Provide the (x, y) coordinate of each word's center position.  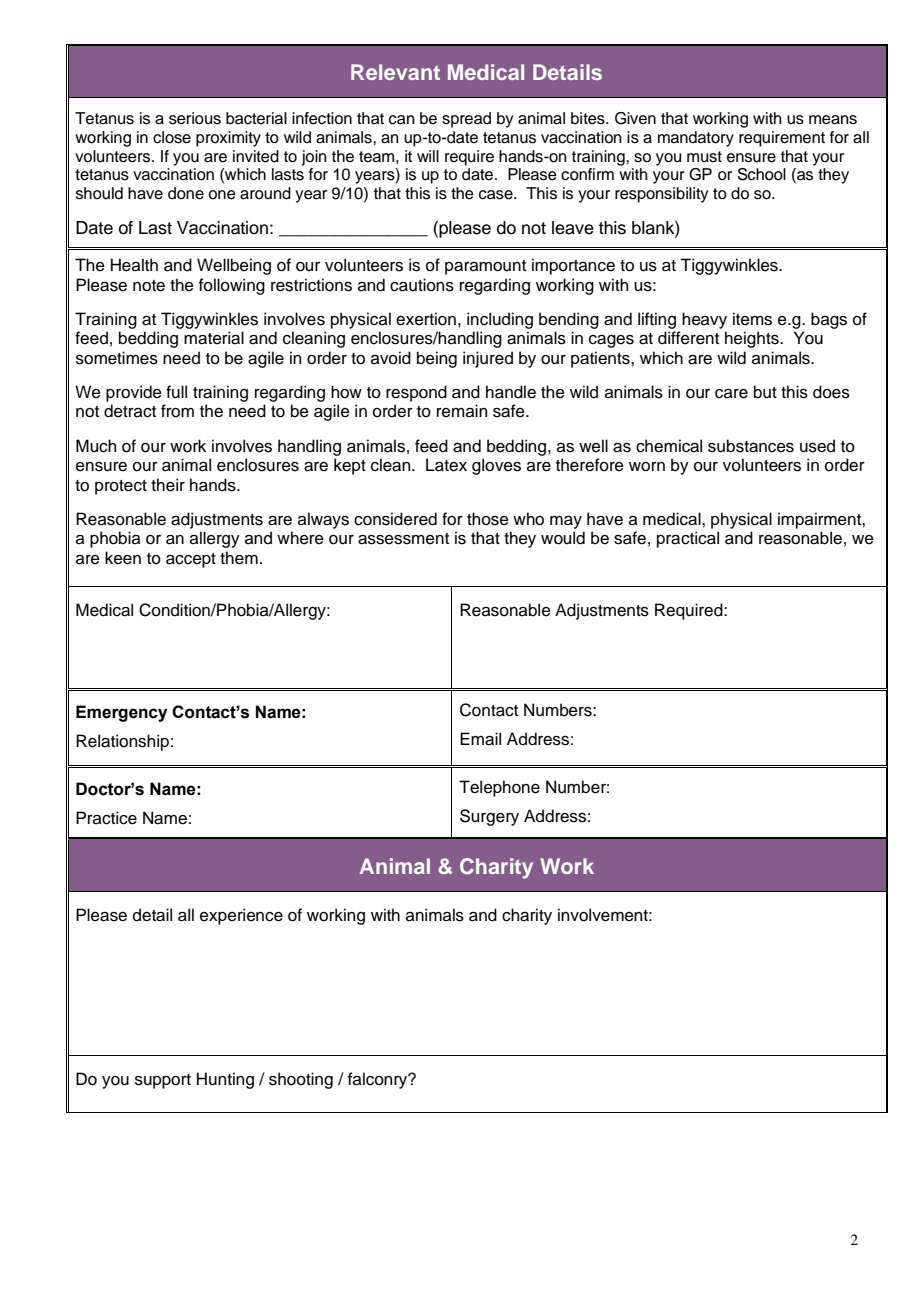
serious (195, 118)
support (163, 1081)
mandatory (696, 139)
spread (466, 120)
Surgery (489, 817)
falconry (379, 1080)
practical (688, 539)
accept (191, 560)
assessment (403, 539)
